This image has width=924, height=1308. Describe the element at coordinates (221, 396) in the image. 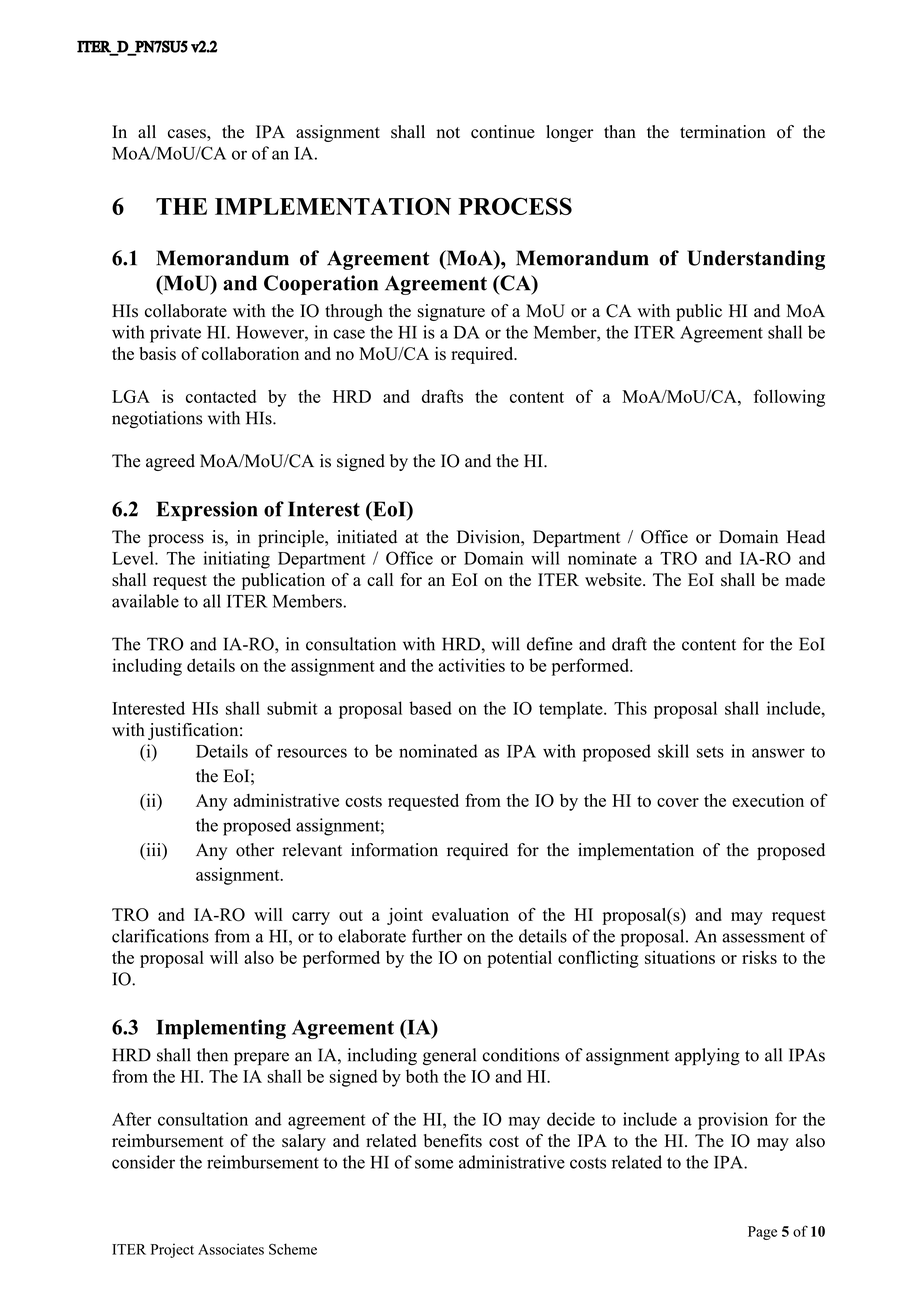

I see `contacted` at that location.
